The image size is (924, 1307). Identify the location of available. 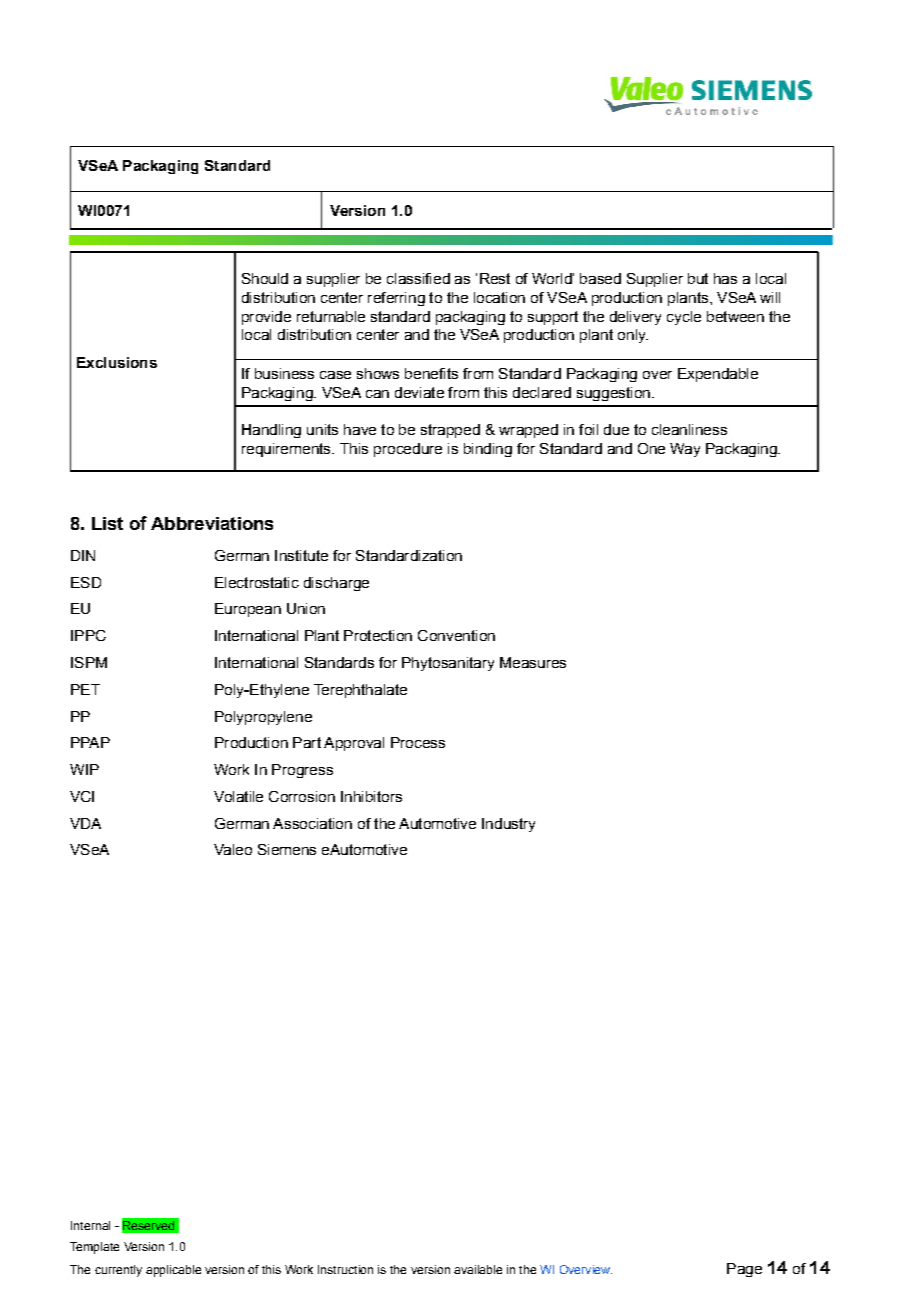
(478, 1269).
